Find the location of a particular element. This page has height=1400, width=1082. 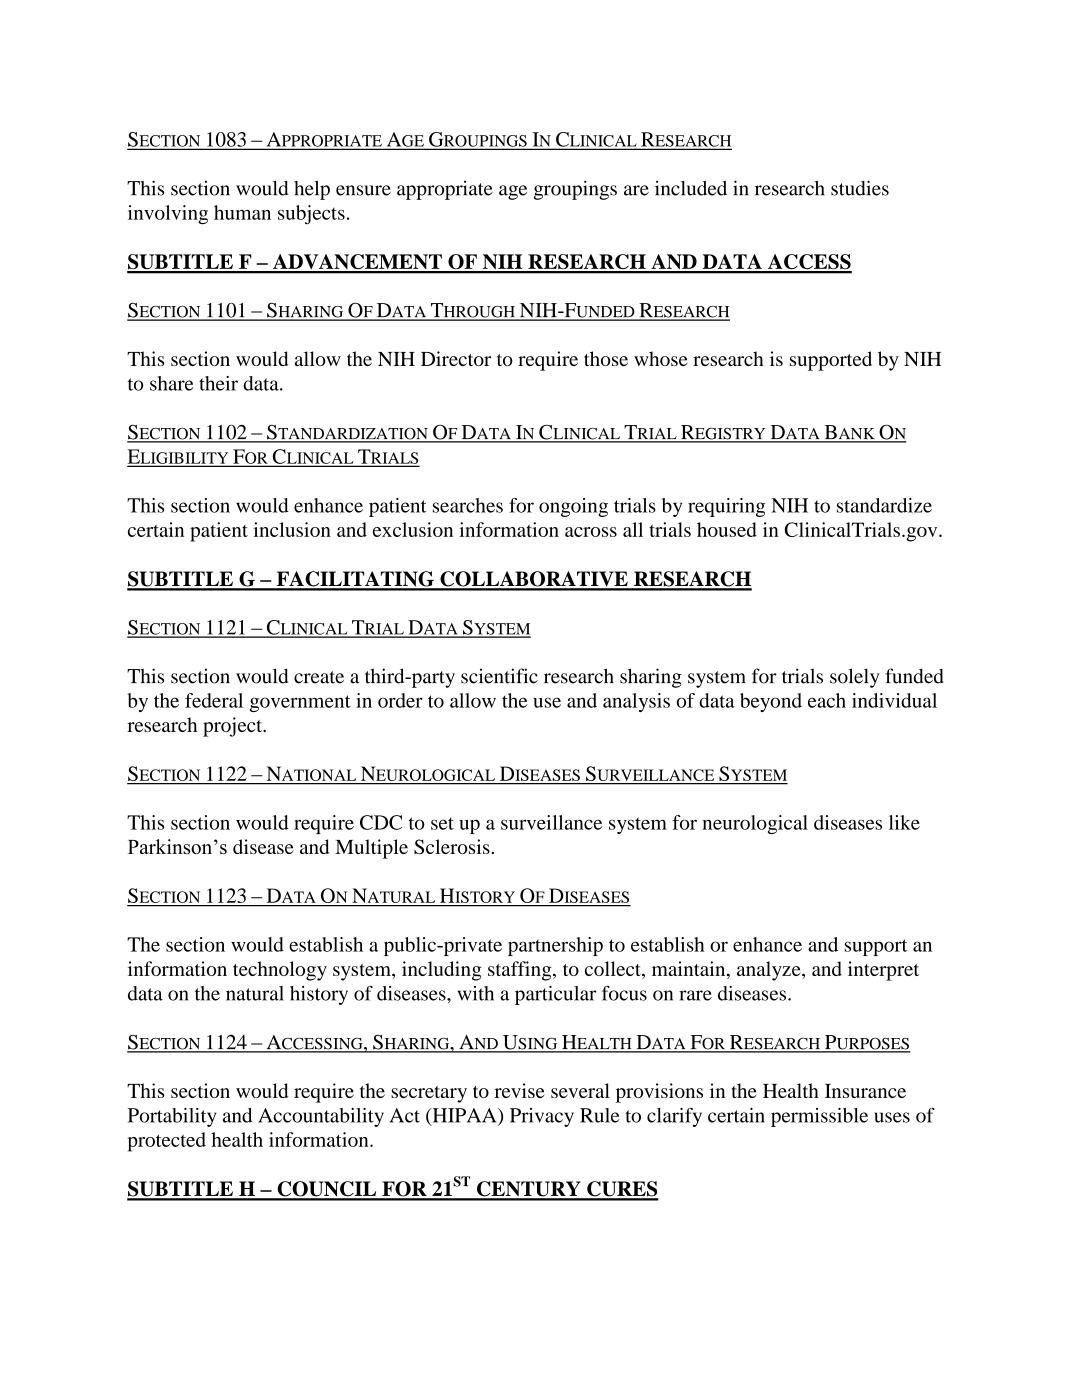

like is located at coordinates (904, 822).
